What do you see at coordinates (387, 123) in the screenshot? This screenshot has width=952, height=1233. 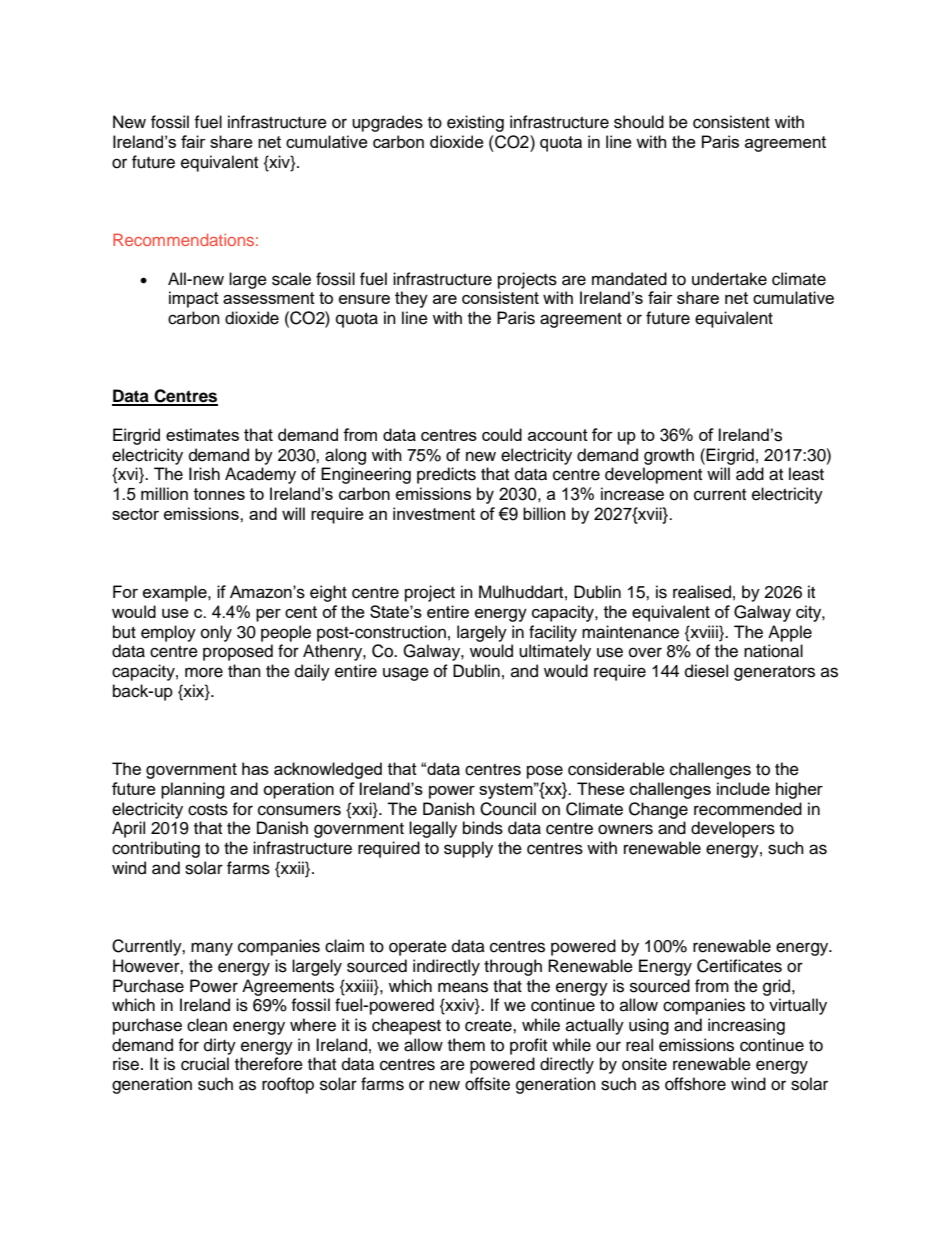 I see `upgrades` at bounding box center [387, 123].
